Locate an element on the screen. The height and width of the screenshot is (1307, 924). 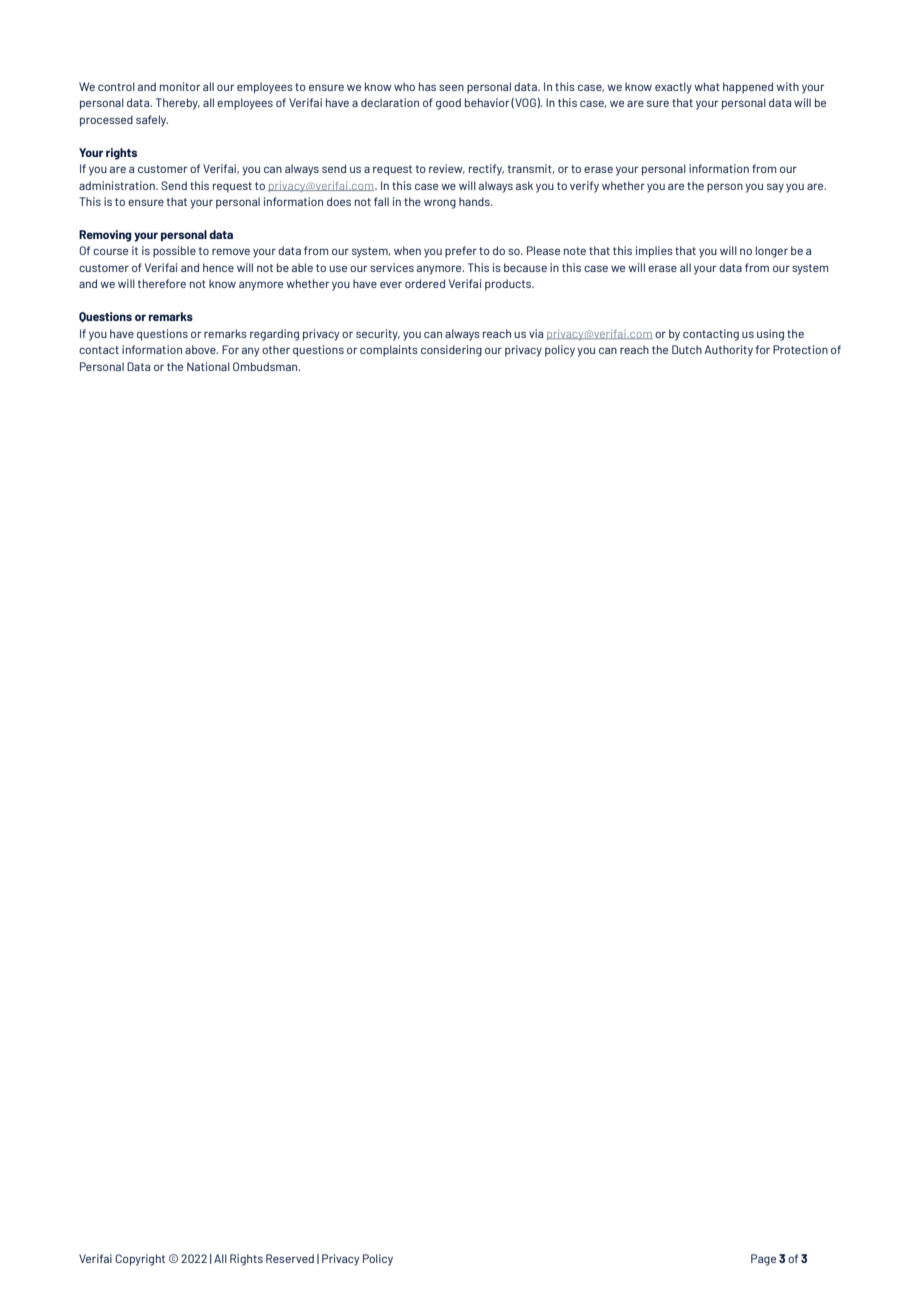
good is located at coordinates (448, 104).
